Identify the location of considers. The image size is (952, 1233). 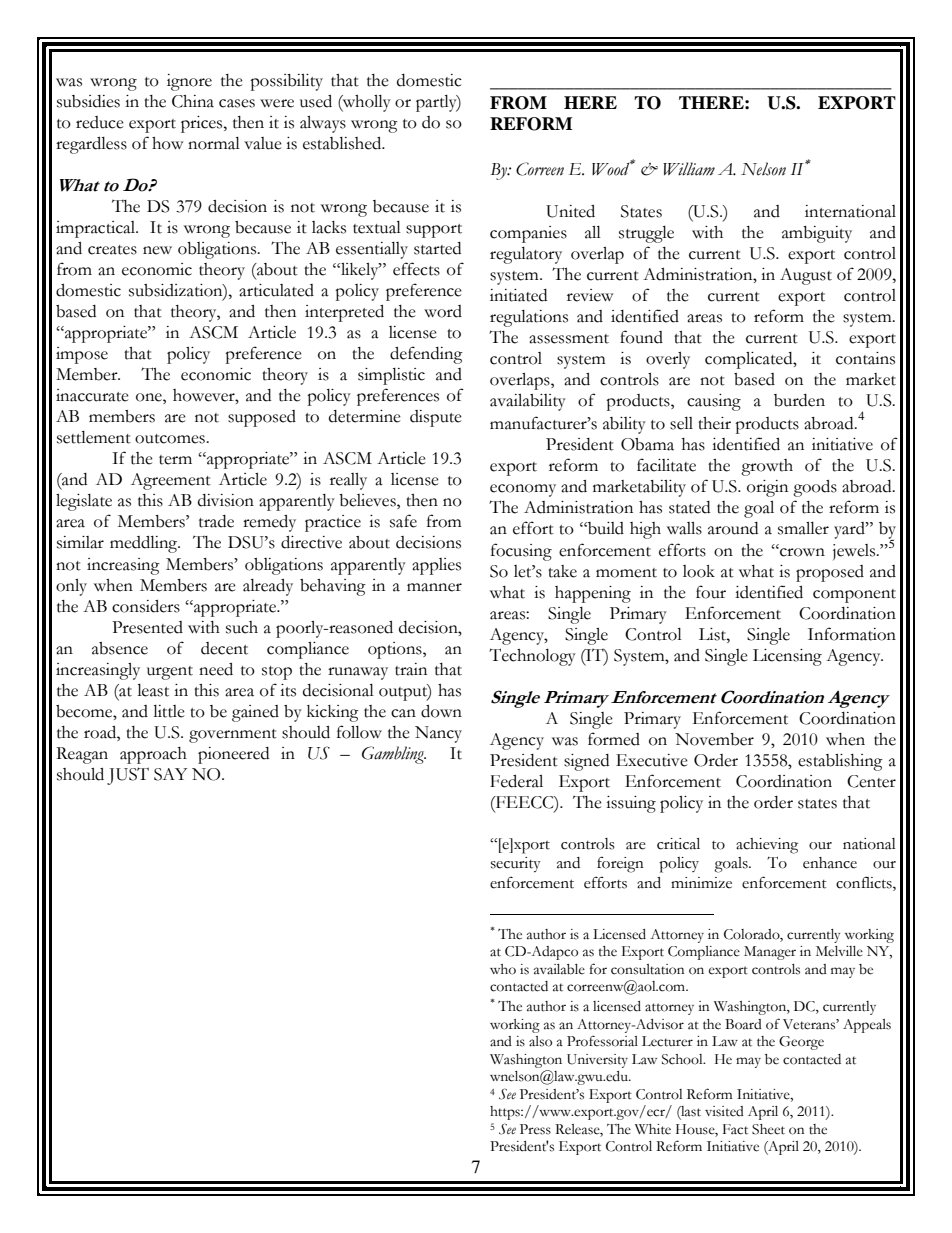
(146, 606).
